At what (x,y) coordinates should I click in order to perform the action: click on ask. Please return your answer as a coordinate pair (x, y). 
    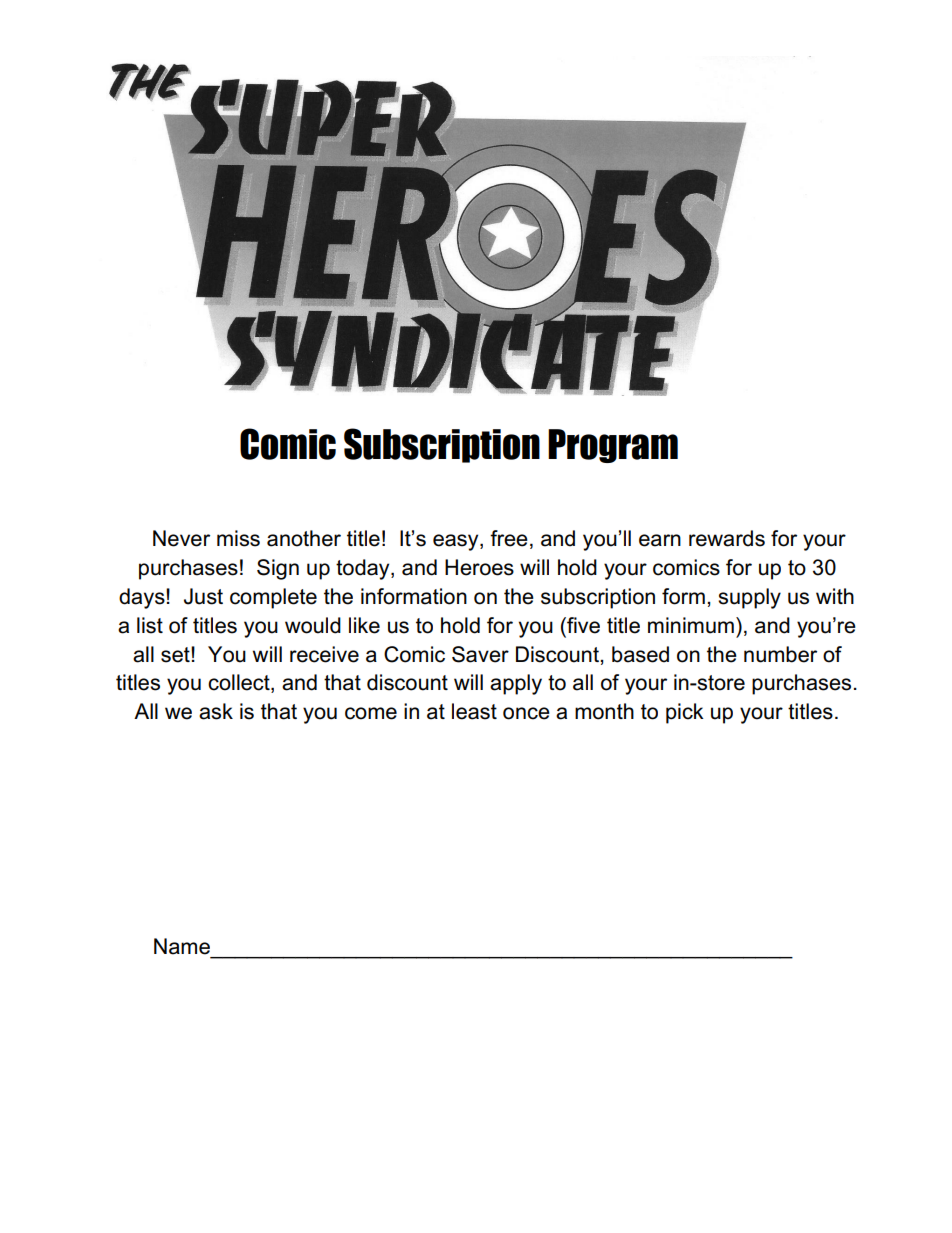
    Looking at the image, I should click on (216, 711).
